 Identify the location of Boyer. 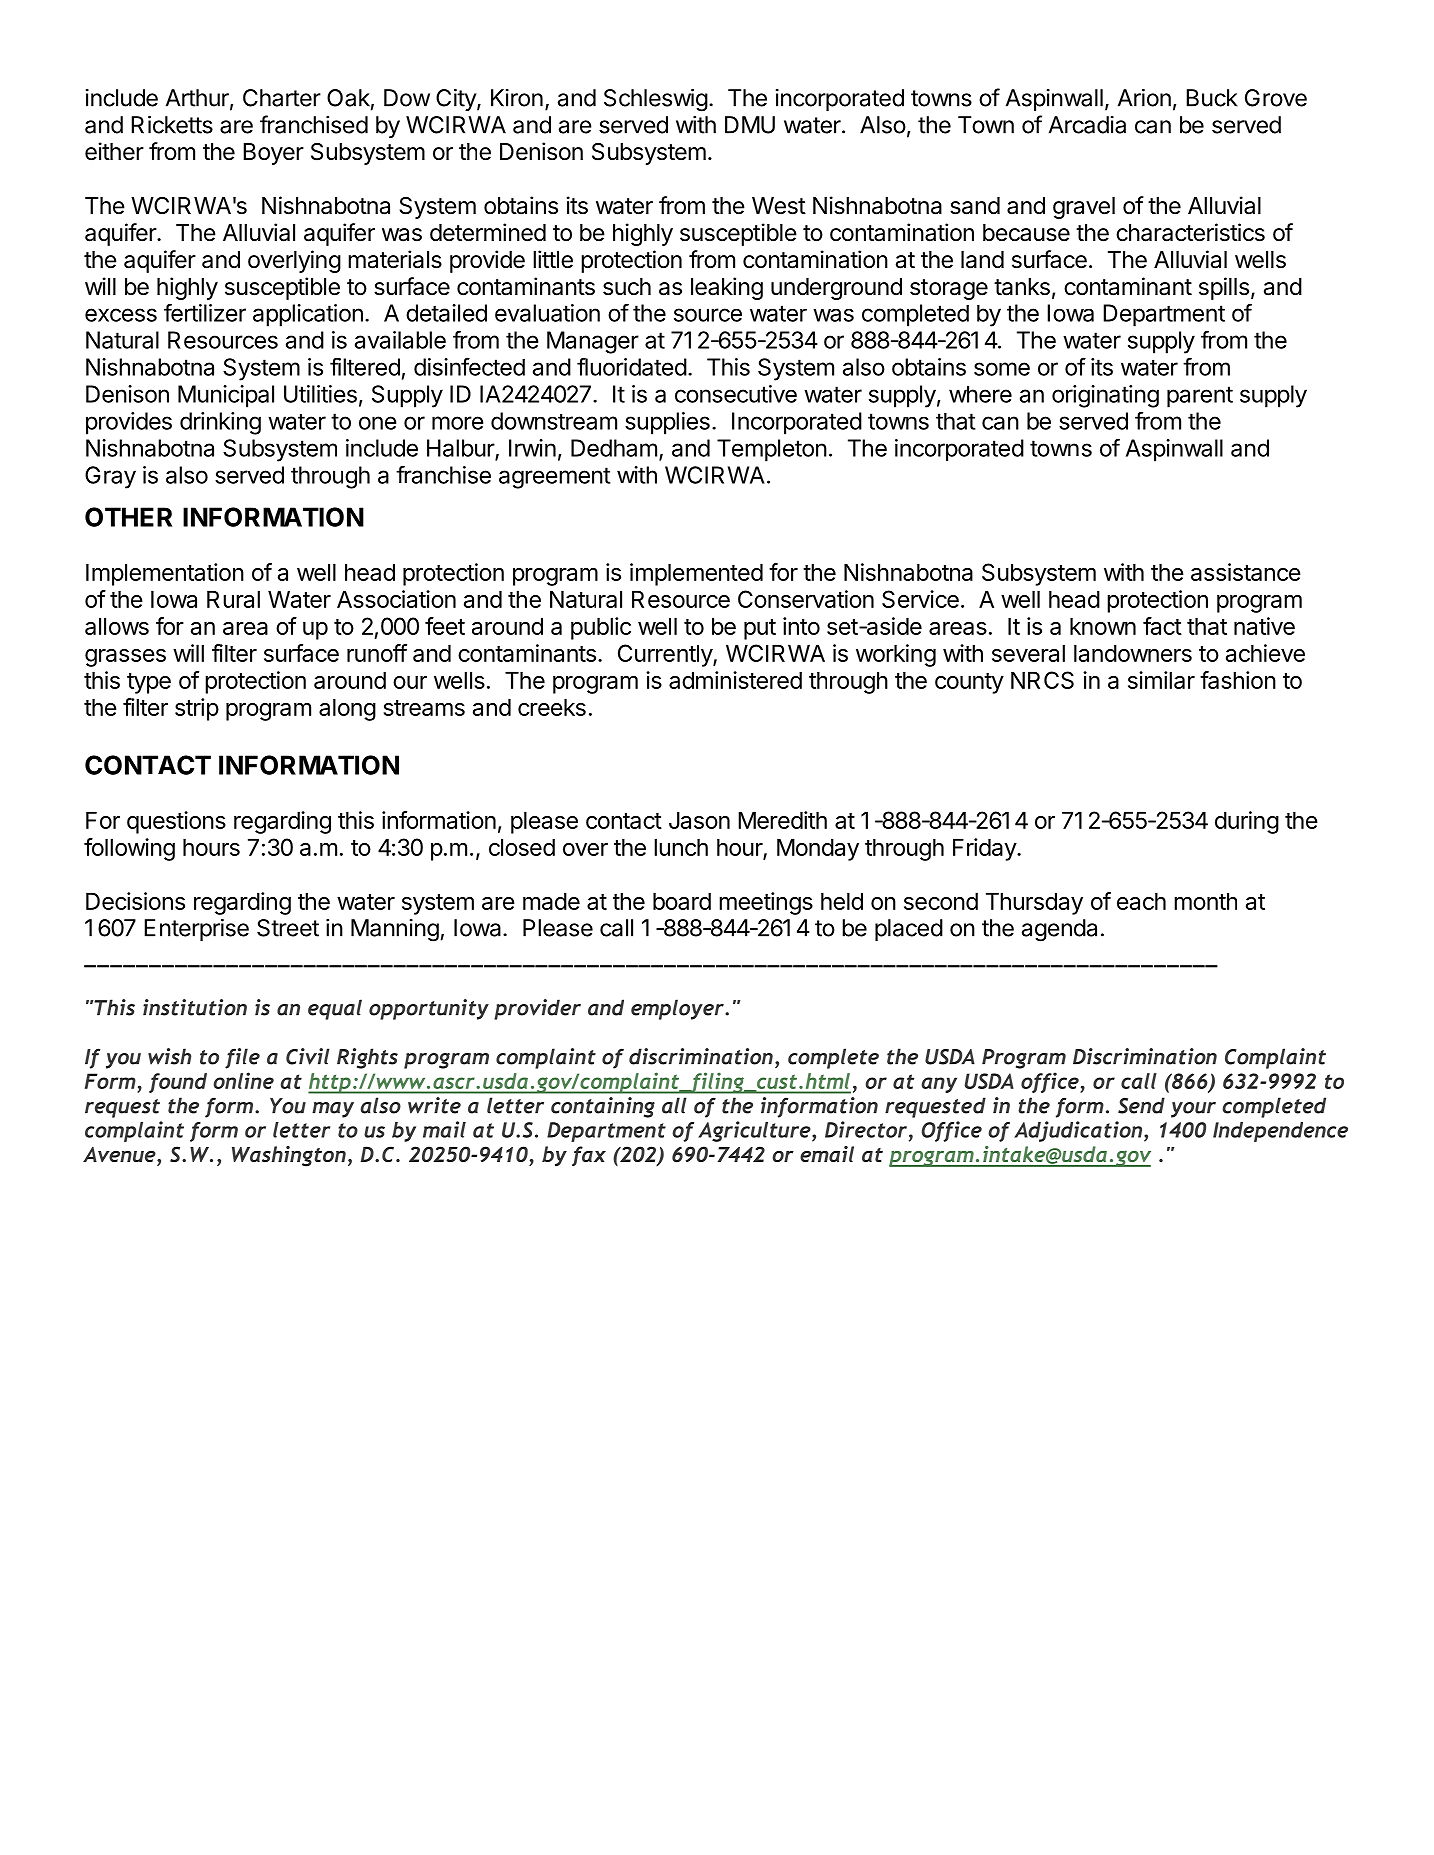
(273, 154).
